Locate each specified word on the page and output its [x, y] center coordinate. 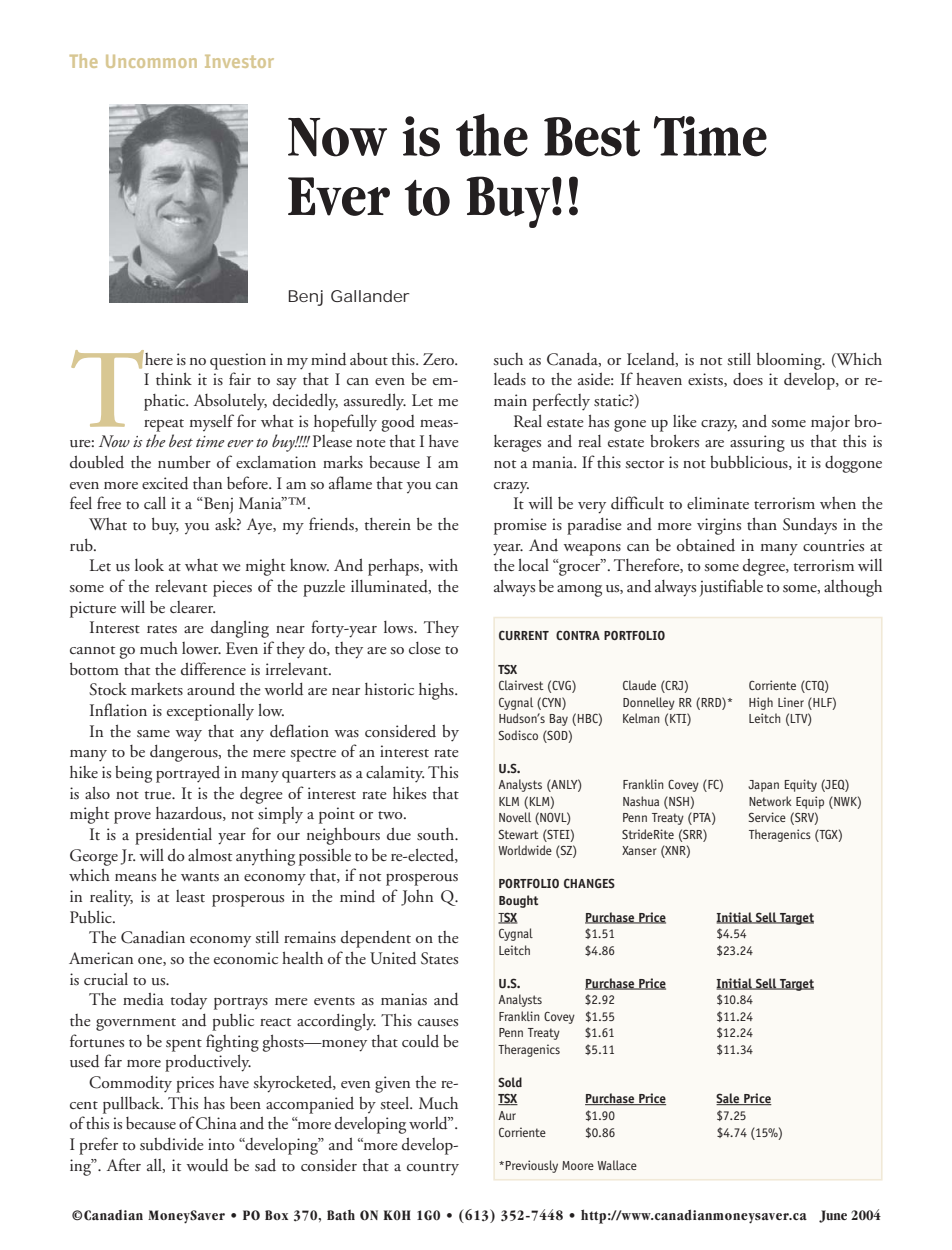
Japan [763, 786]
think [174, 379]
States [439, 958]
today [188, 1001]
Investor [239, 61]
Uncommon [151, 61]
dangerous [185, 753]
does [748, 379]
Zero [440, 359]
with [443, 565]
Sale [729, 1099]
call [155, 502]
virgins [719, 526]
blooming [790, 361]
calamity [395, 774]
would [207, 1165]
